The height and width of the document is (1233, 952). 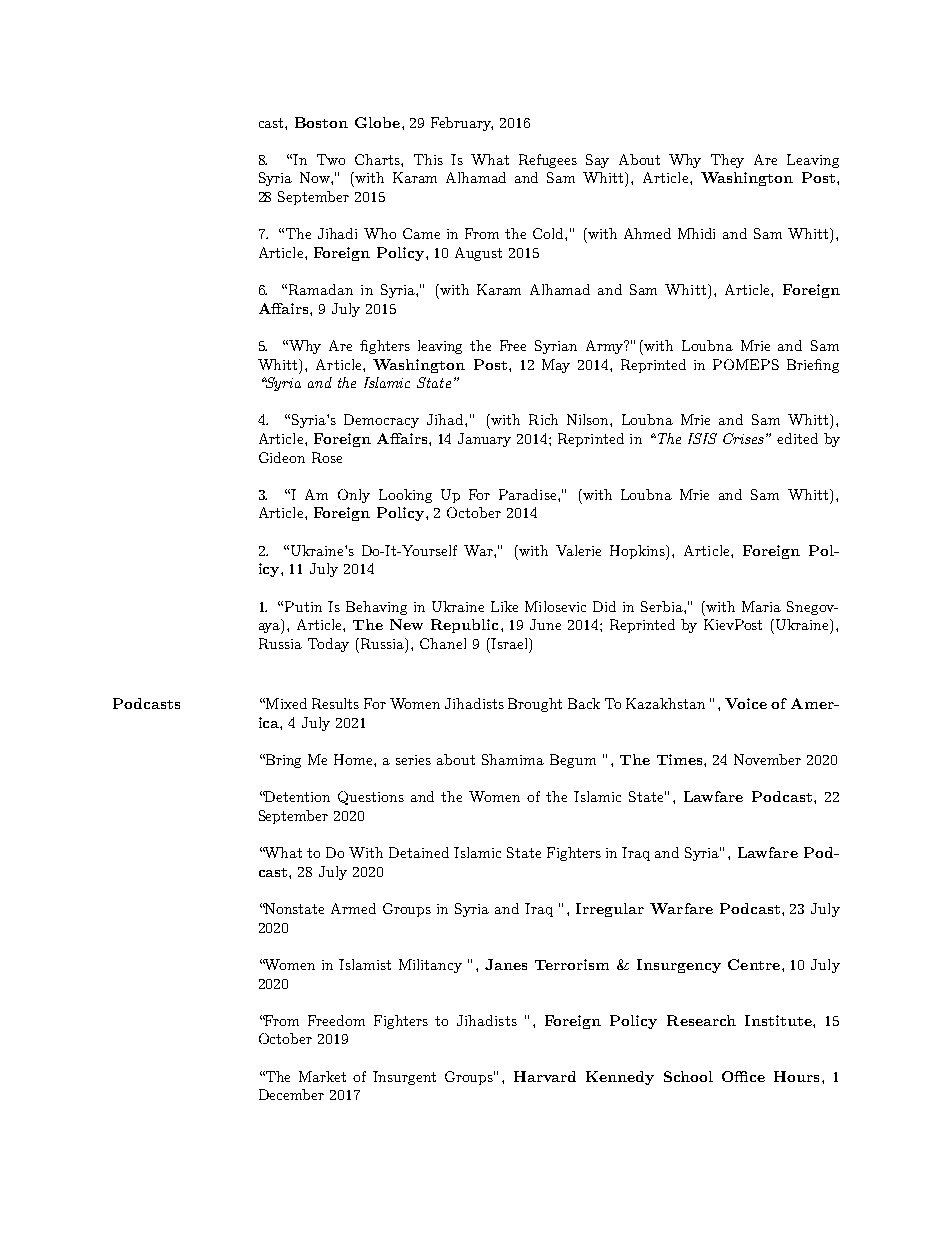 What do you see at coordinates (381, 421) in the document?
I see `Democracy` at bounding box center [381, 421].
